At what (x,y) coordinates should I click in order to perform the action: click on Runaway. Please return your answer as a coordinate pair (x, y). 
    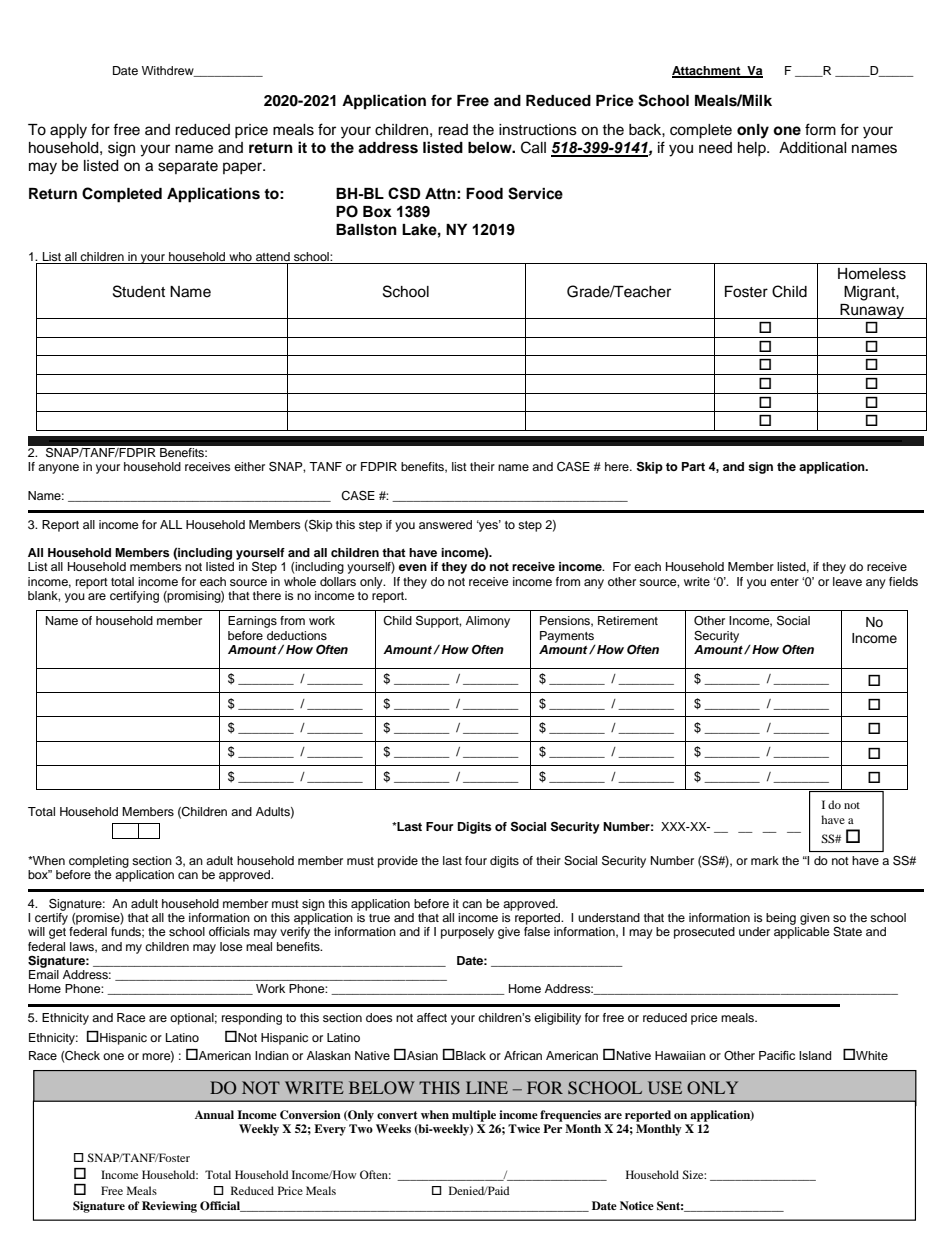
    Looking at the image, I should click on (872, 311).
